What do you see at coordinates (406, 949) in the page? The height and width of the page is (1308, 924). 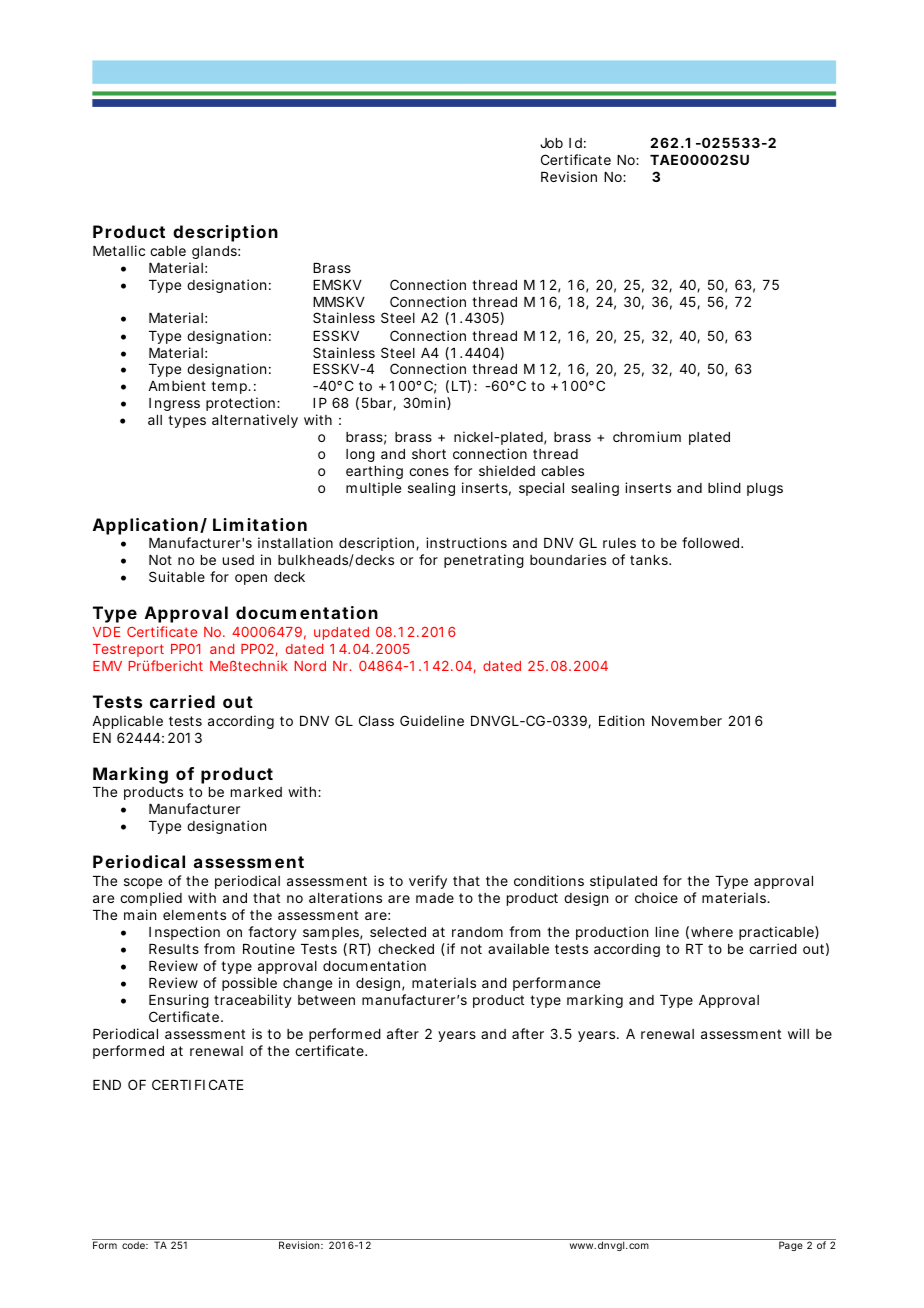 I see `checked` at bounding box center [406, 949].
